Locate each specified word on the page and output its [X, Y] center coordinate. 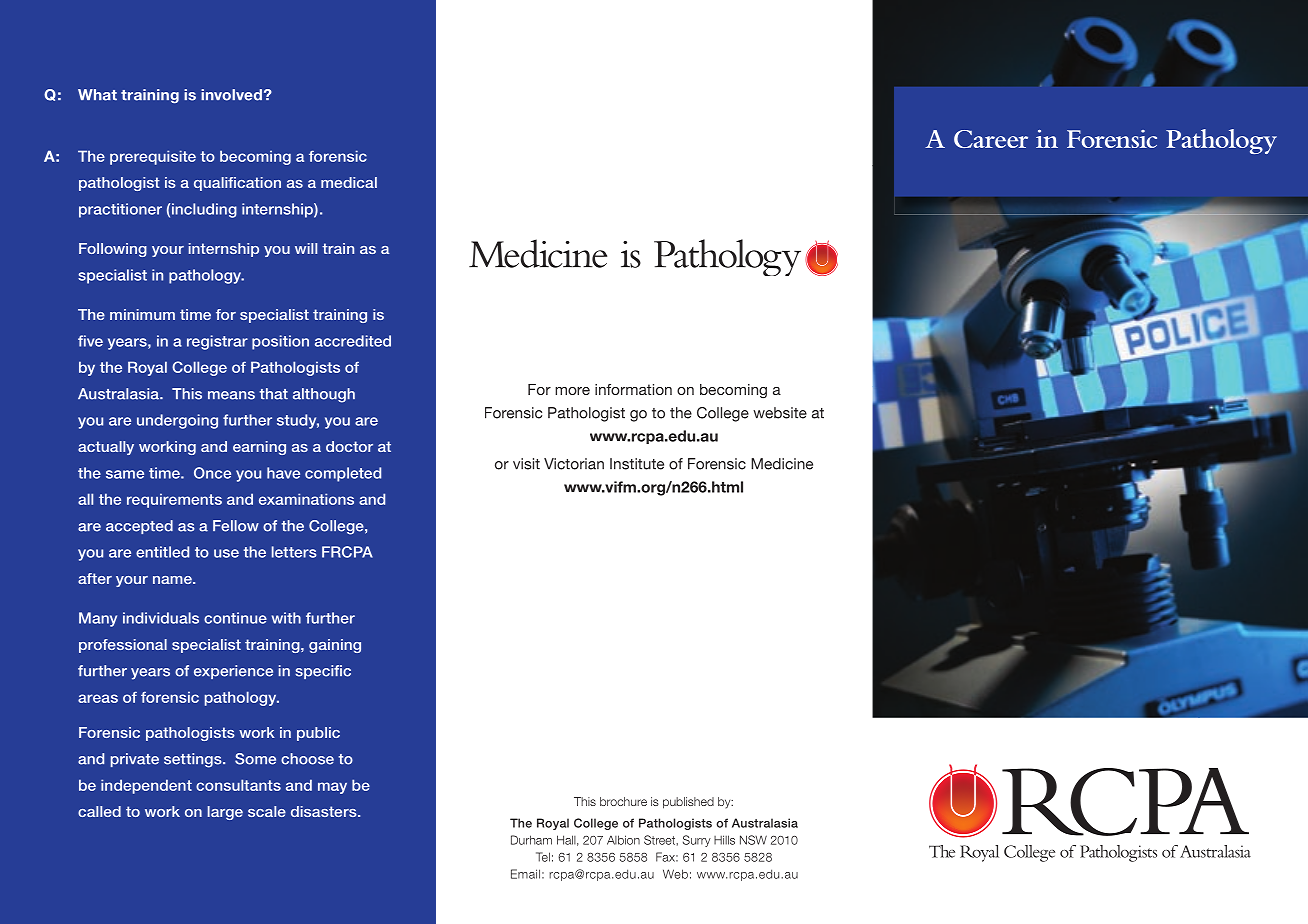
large [225, 813]
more [572, 391]
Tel [543, 857]
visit [526, 464]
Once [212, 473]
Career [991, 139]
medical [349, 182]
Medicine [782, 464]
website [780, 413]
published [688, 803]
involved [231, 95]
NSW [753, 840]
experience [233, 672]
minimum [142, 314]
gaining [335, 646]
